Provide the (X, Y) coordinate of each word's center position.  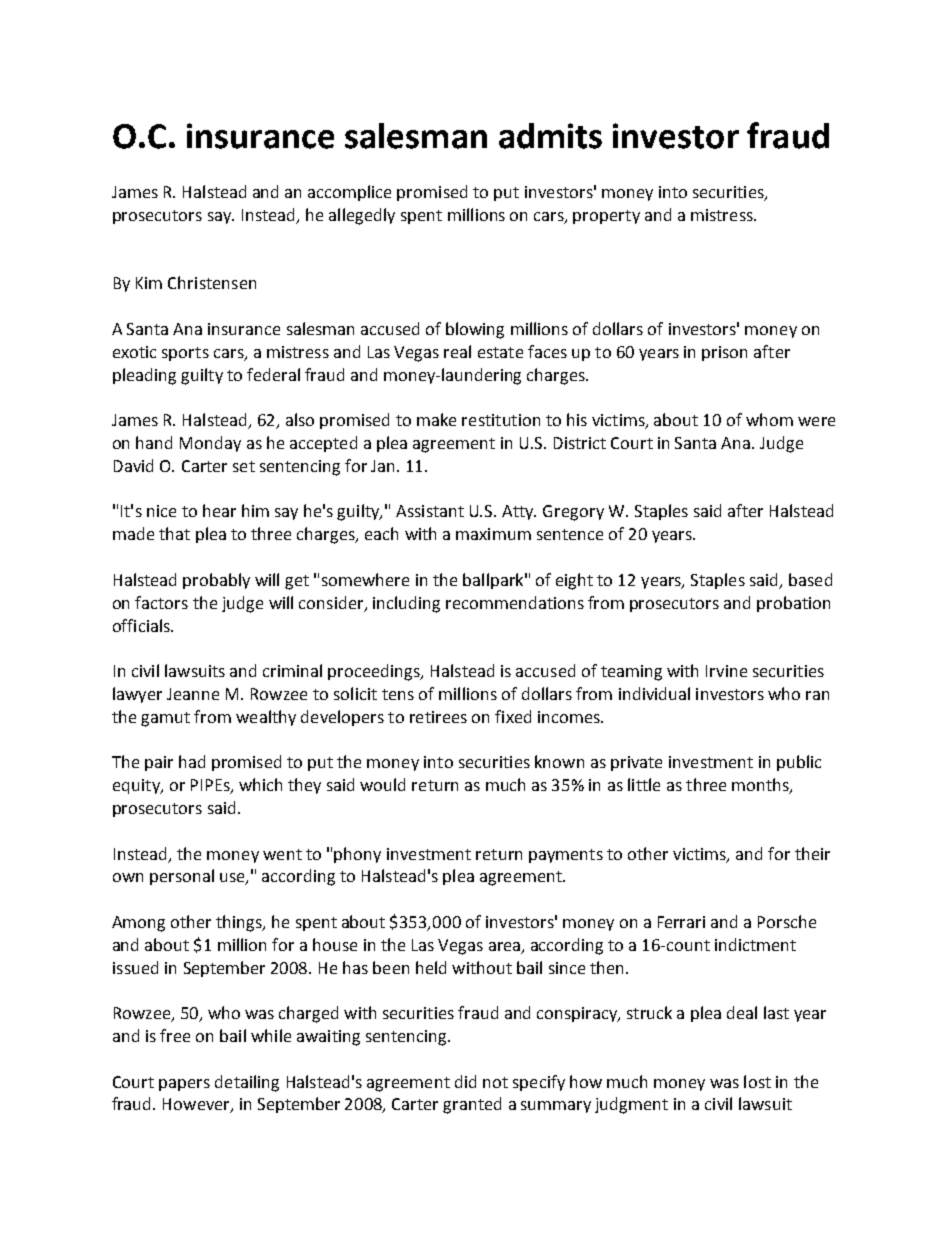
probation (793, 604)
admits (550, 136)
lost (757, 1081)
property (606, 217)
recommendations (515, 602)
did (465, 1081)
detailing (247, 1083)
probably (216, 581)
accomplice (349, 193)
